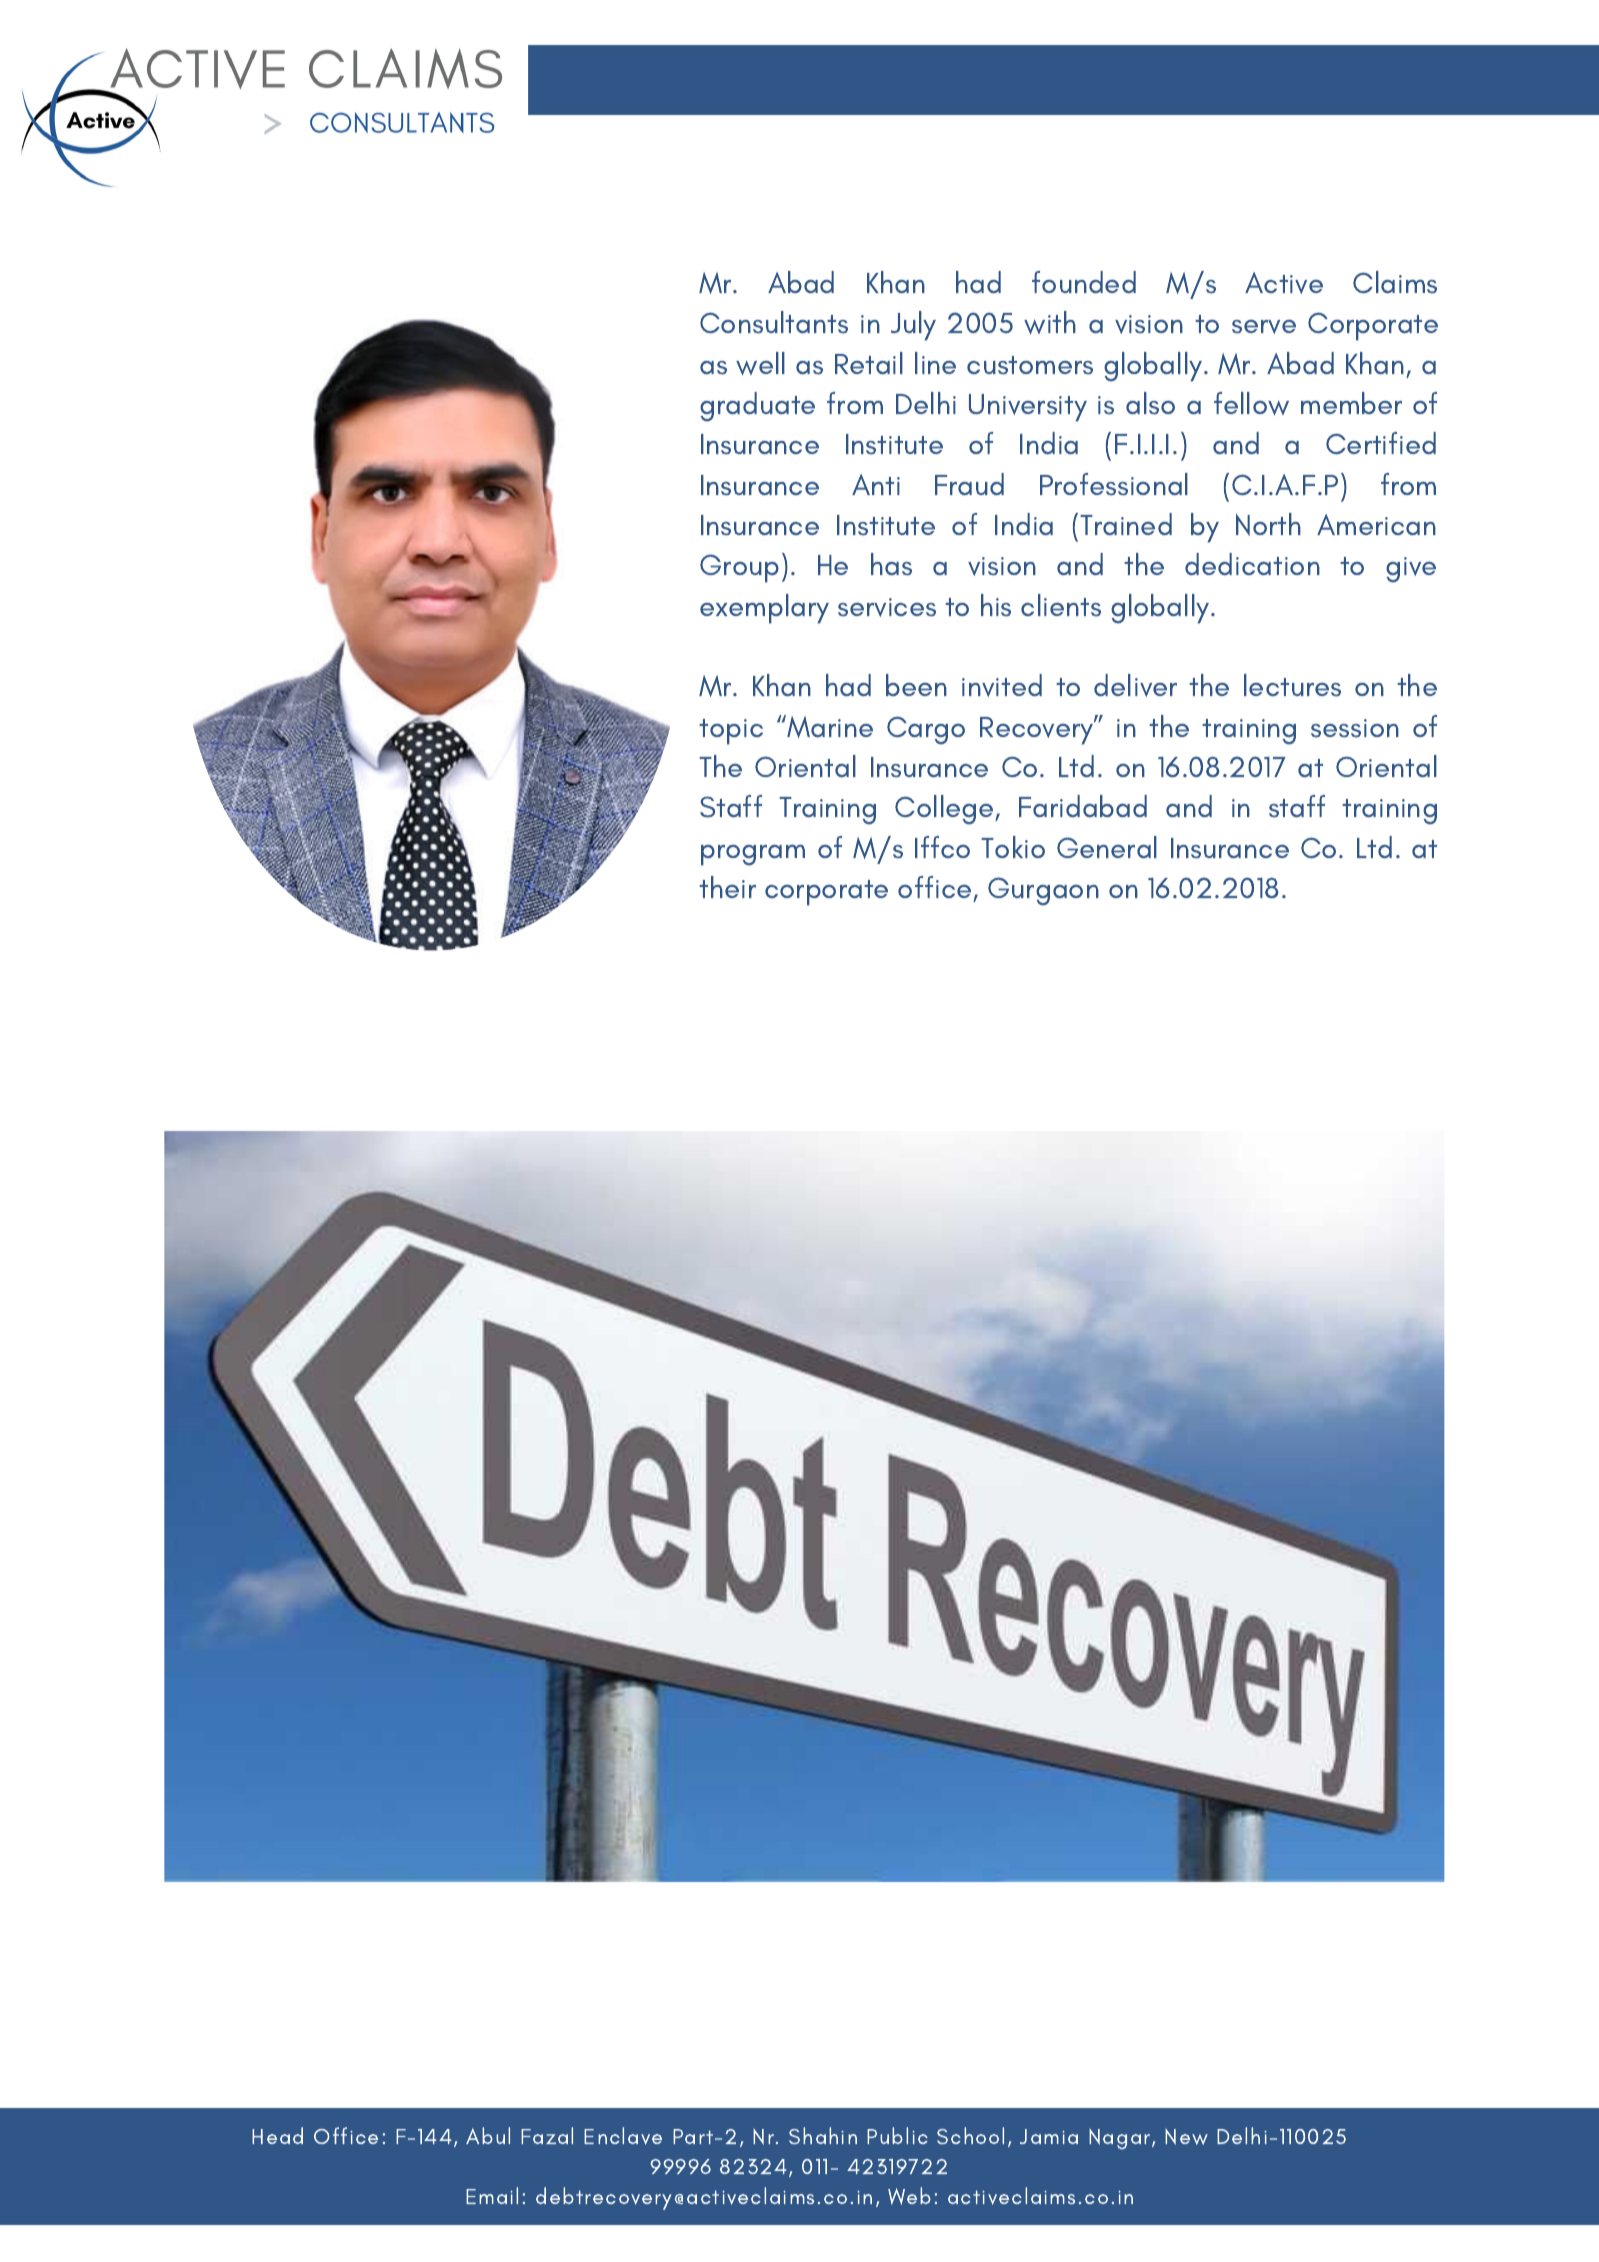 Image resolution: width=1599 pixels, height=2262 pixels. What do you see at coordinates (1264, 326) in the screenshot?
I see `serve` at bounding box center [1264, 326].
